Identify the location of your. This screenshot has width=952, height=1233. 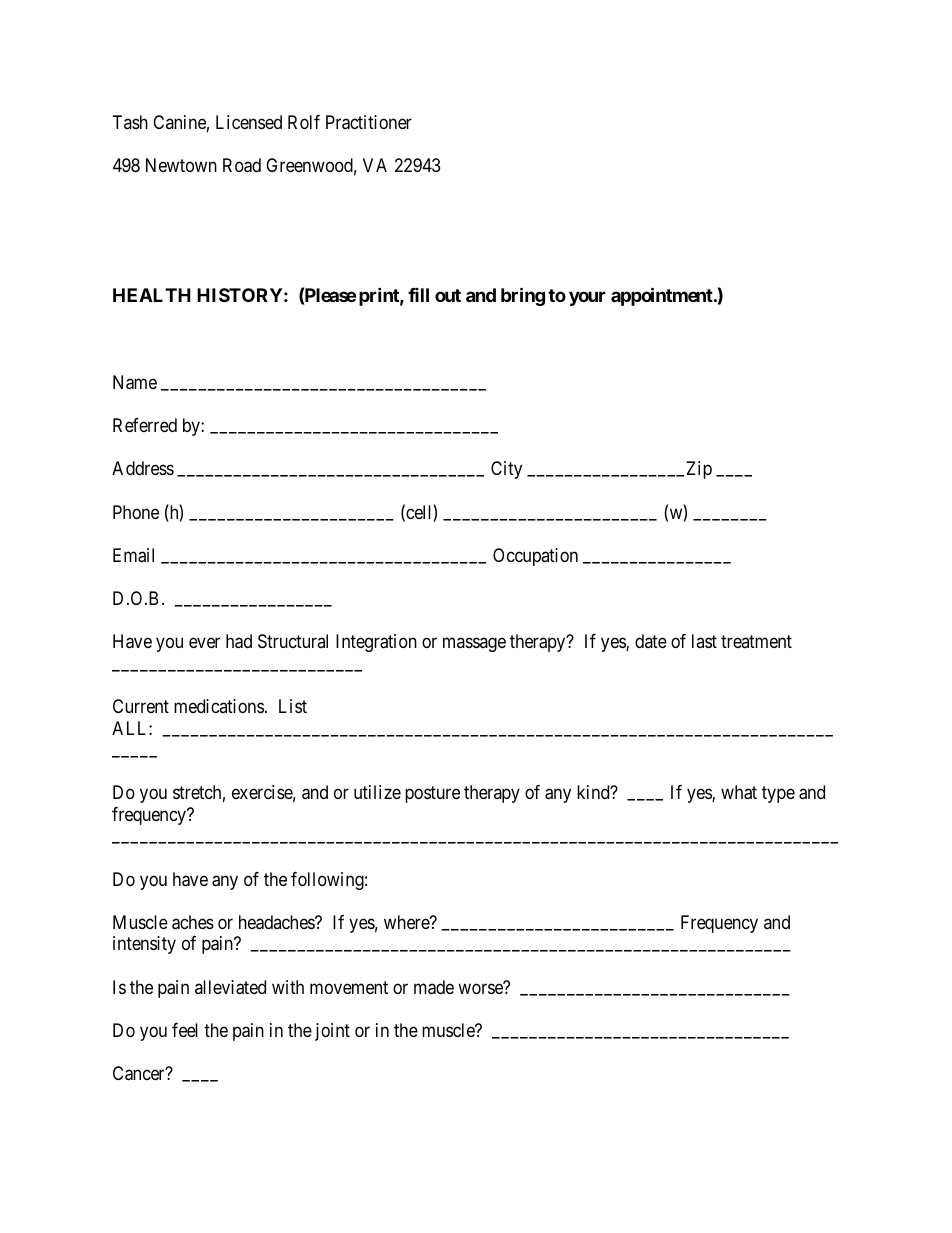
(587, 298).
